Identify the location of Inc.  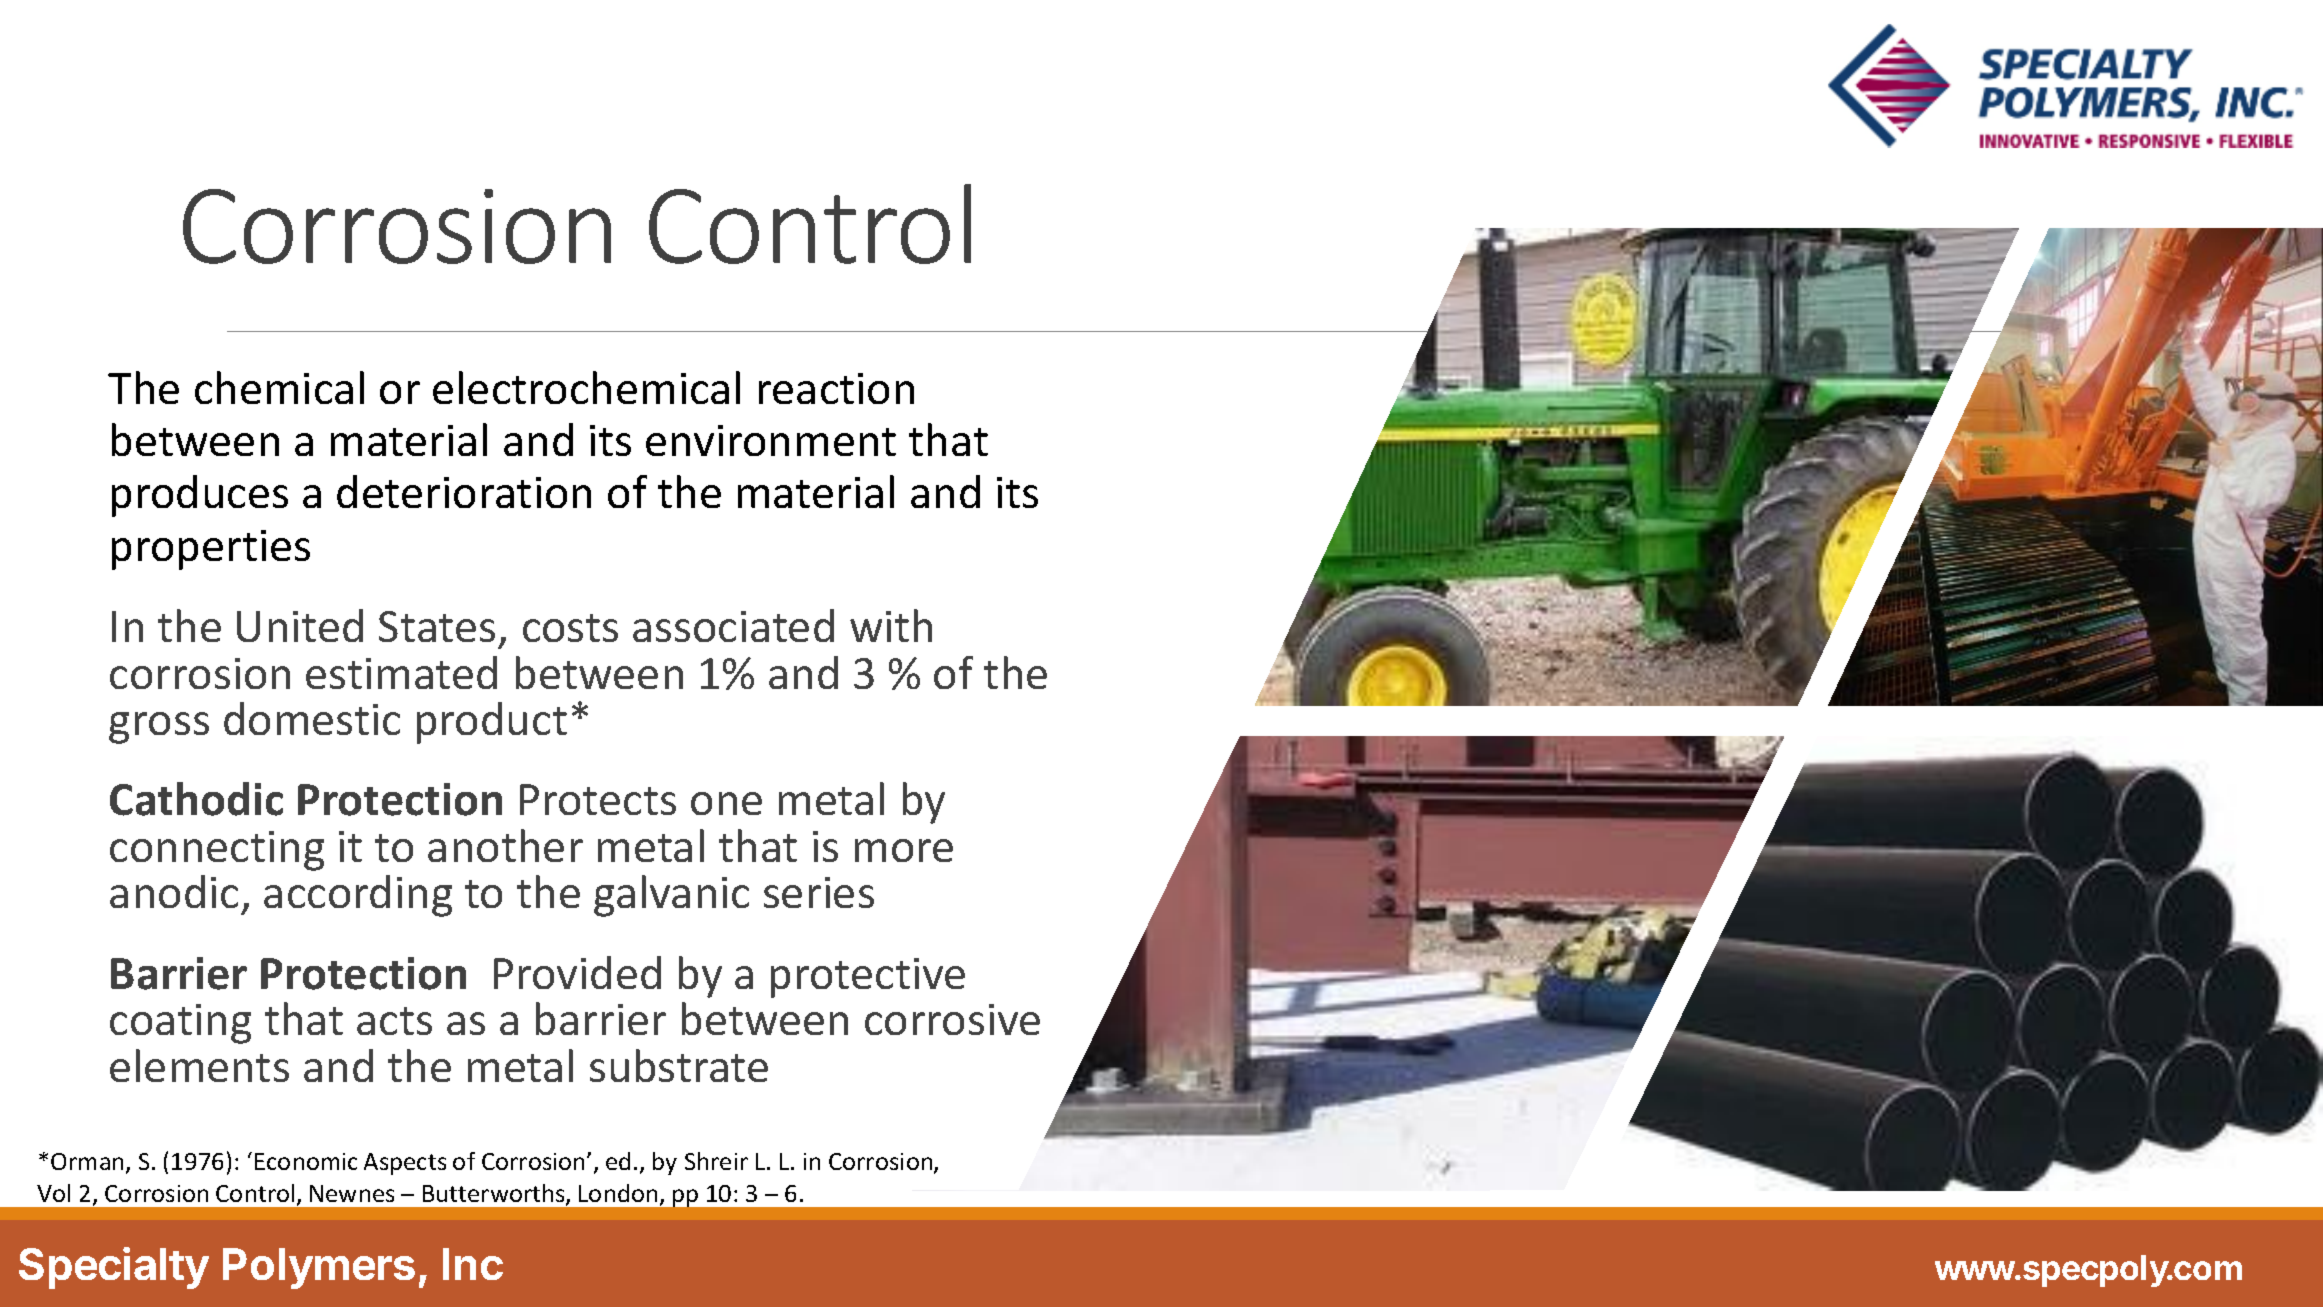
(473, 1264).
